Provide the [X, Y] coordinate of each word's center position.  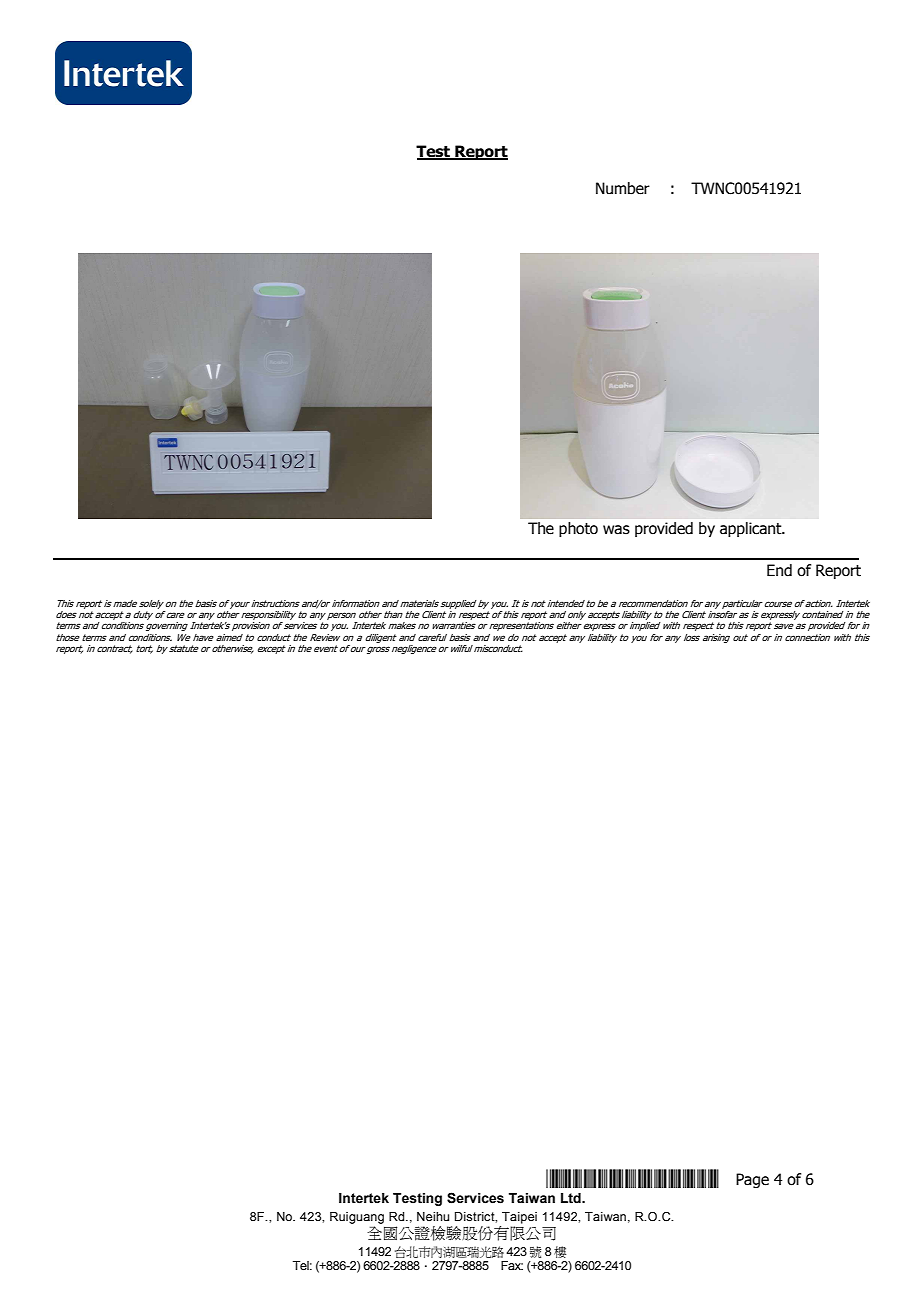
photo [578, 529]
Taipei [519, 1218]
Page [752, 1180]
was [616, 530]
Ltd [572, 1198]
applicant [752, 529]
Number [623, 188]
